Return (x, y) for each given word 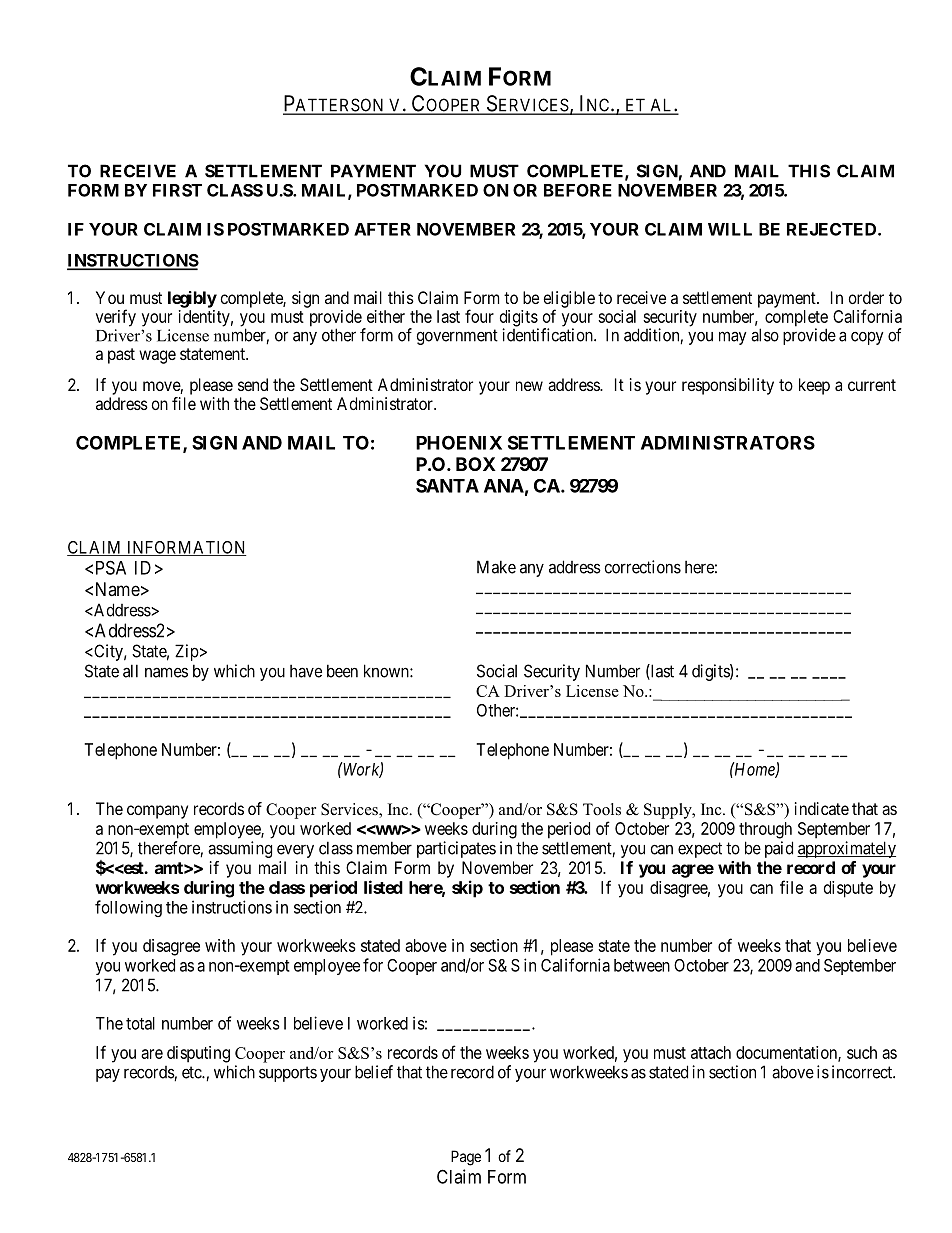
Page (466, 1158)
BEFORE (578, 190)
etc (192, 1072)
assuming (240, 849)
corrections (643, 567)
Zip (187, 652)
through (765, 830)
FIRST (177, 190)
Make (496, 567)
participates (456, 849)
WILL (730, 229)
